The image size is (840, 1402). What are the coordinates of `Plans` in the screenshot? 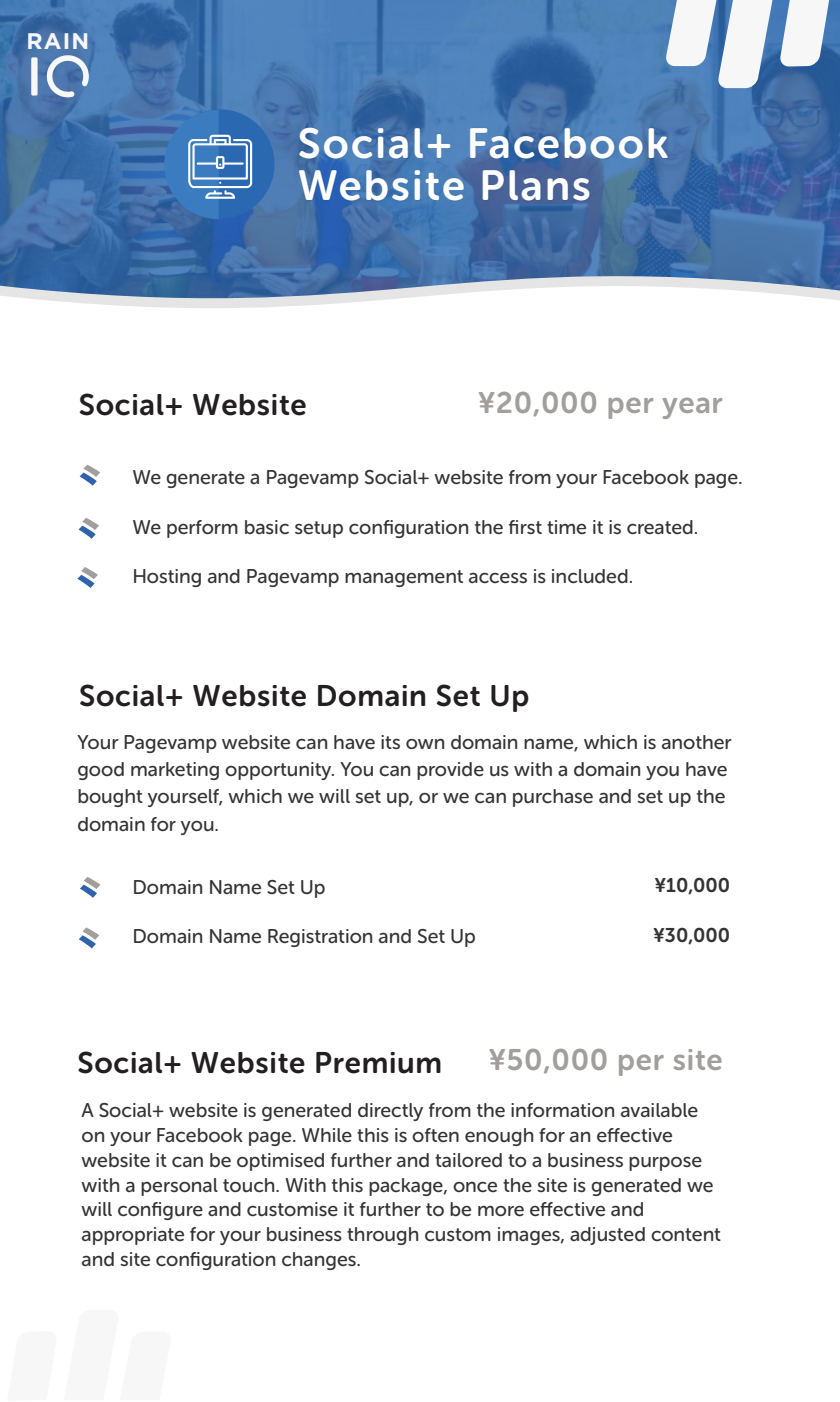 It's located at (536, 185).
